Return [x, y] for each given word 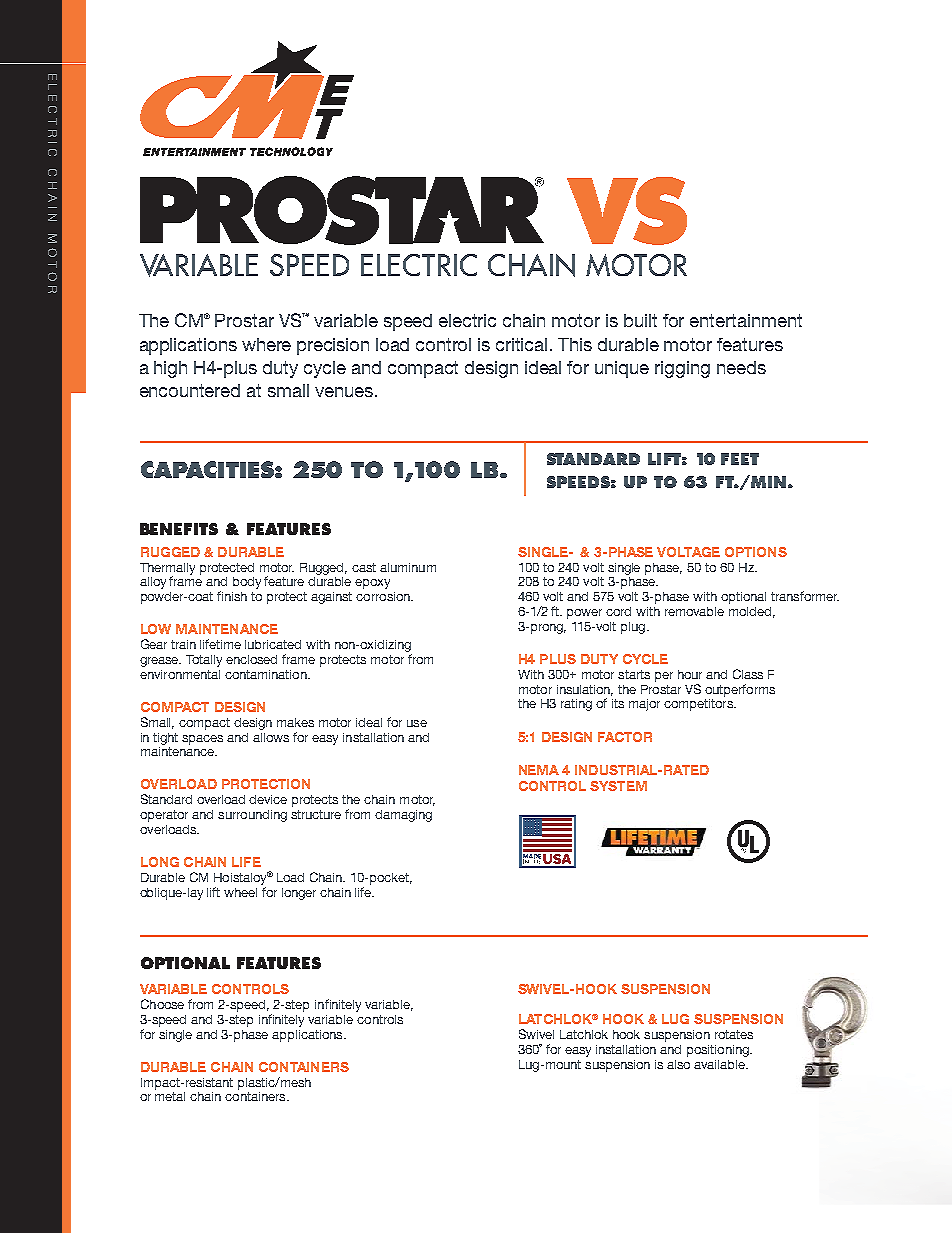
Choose [162, 1004]
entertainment [746, 320]
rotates [734, 1034]
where [266, 344]
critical [521, 344]
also [678, 1064]
